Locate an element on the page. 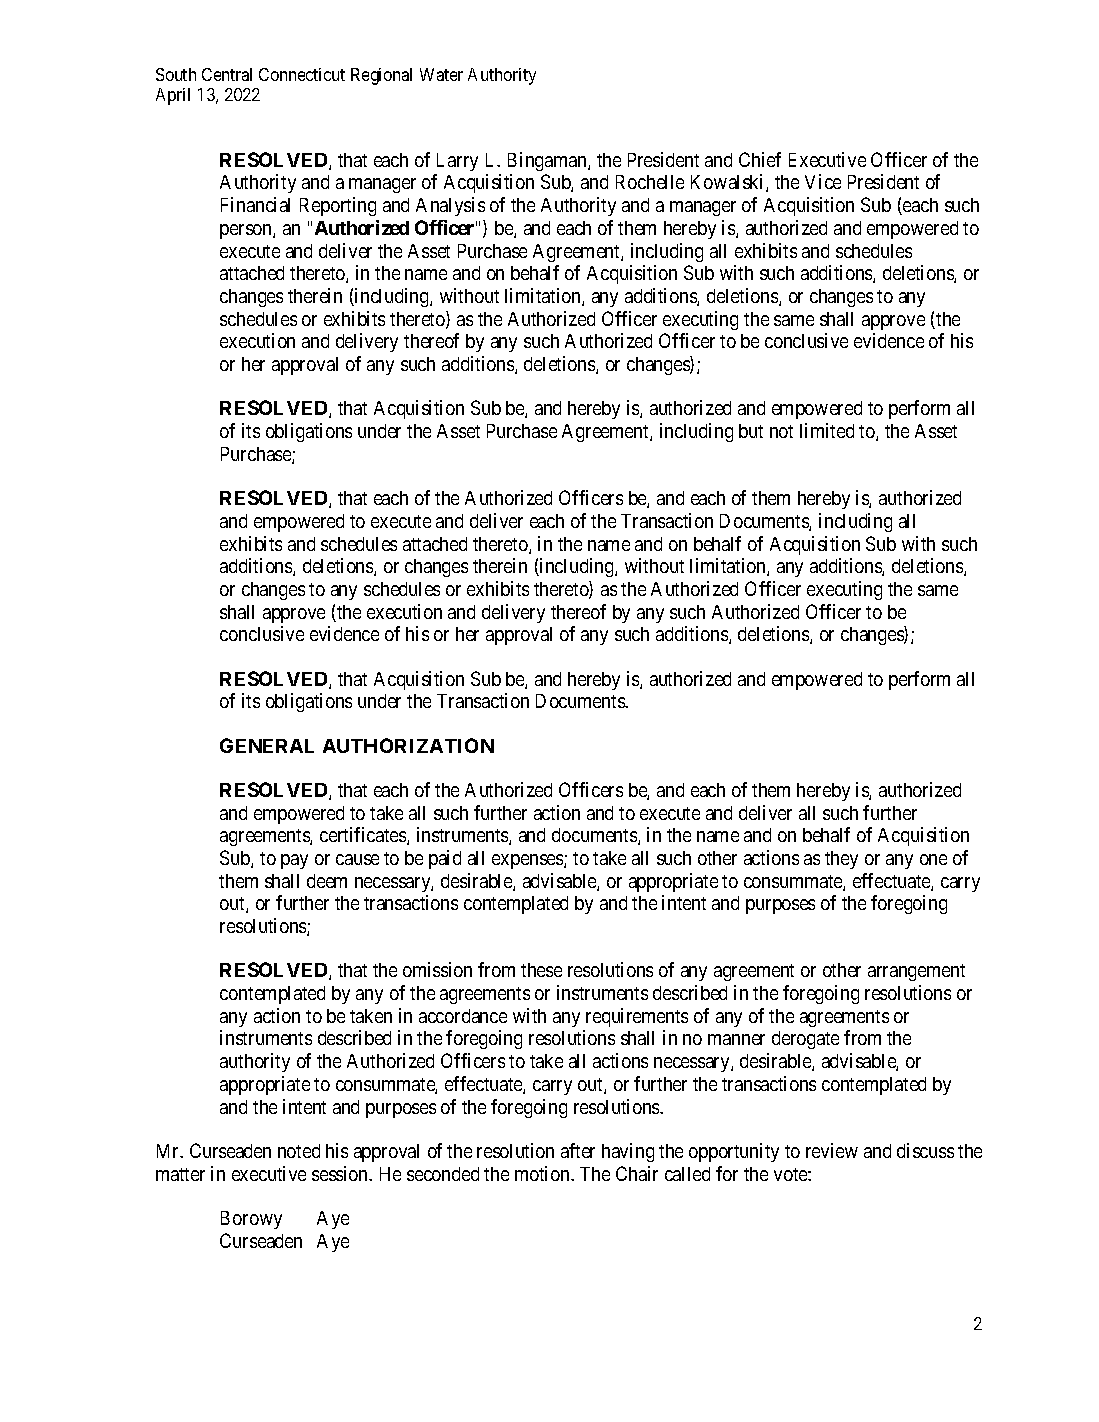  but is located at coordinates (751, 431).
